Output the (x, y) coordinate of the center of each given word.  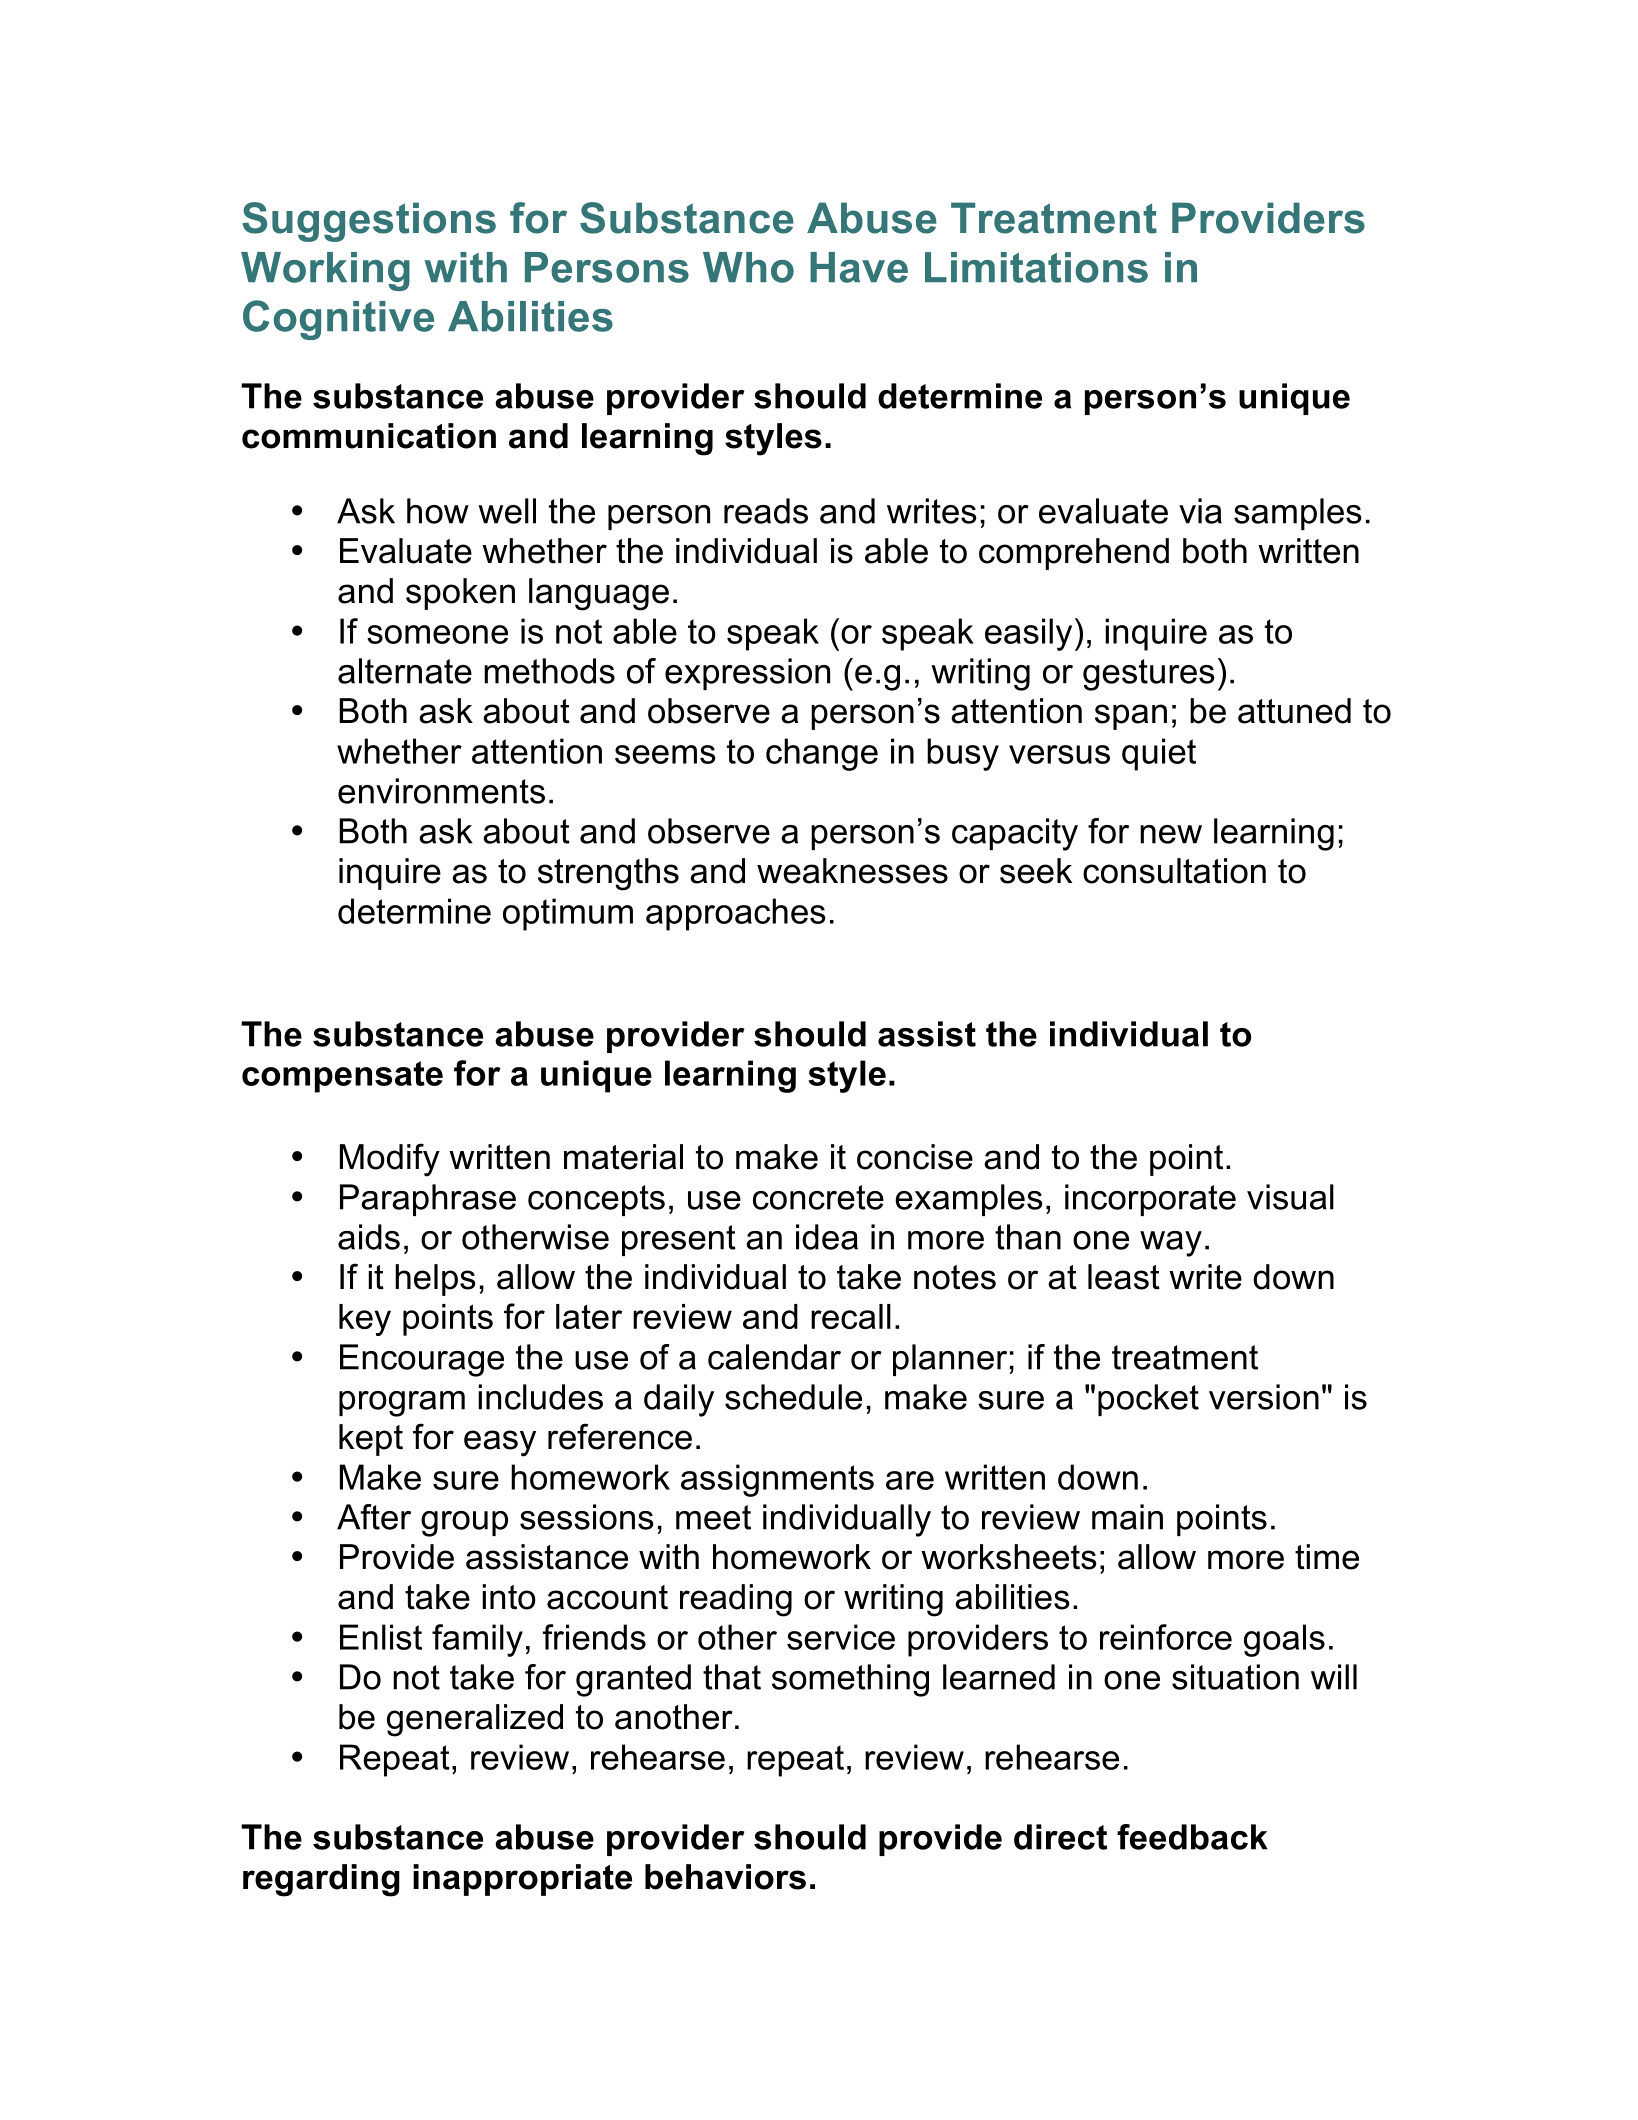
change (822, 754)
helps (435, 1280)
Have (859, 267)
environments (441, 791)
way (1171, 1244)
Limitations (1036, 267)
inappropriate (522, 1880)
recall (851, 1316)
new (1171, 834)
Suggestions (369, 222)
